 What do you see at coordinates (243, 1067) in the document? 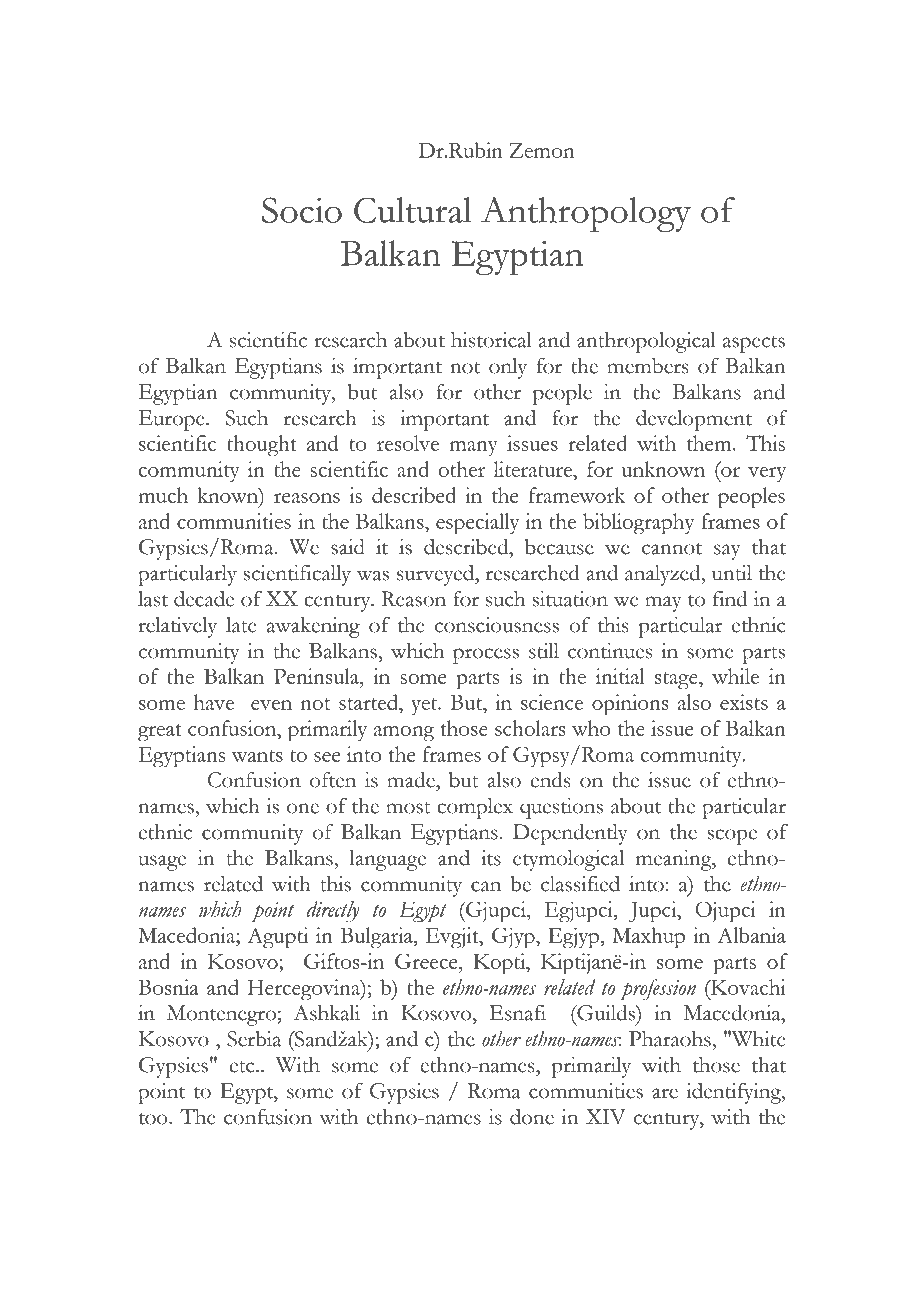
I see `etc` at bounding box center [243, 1067].
